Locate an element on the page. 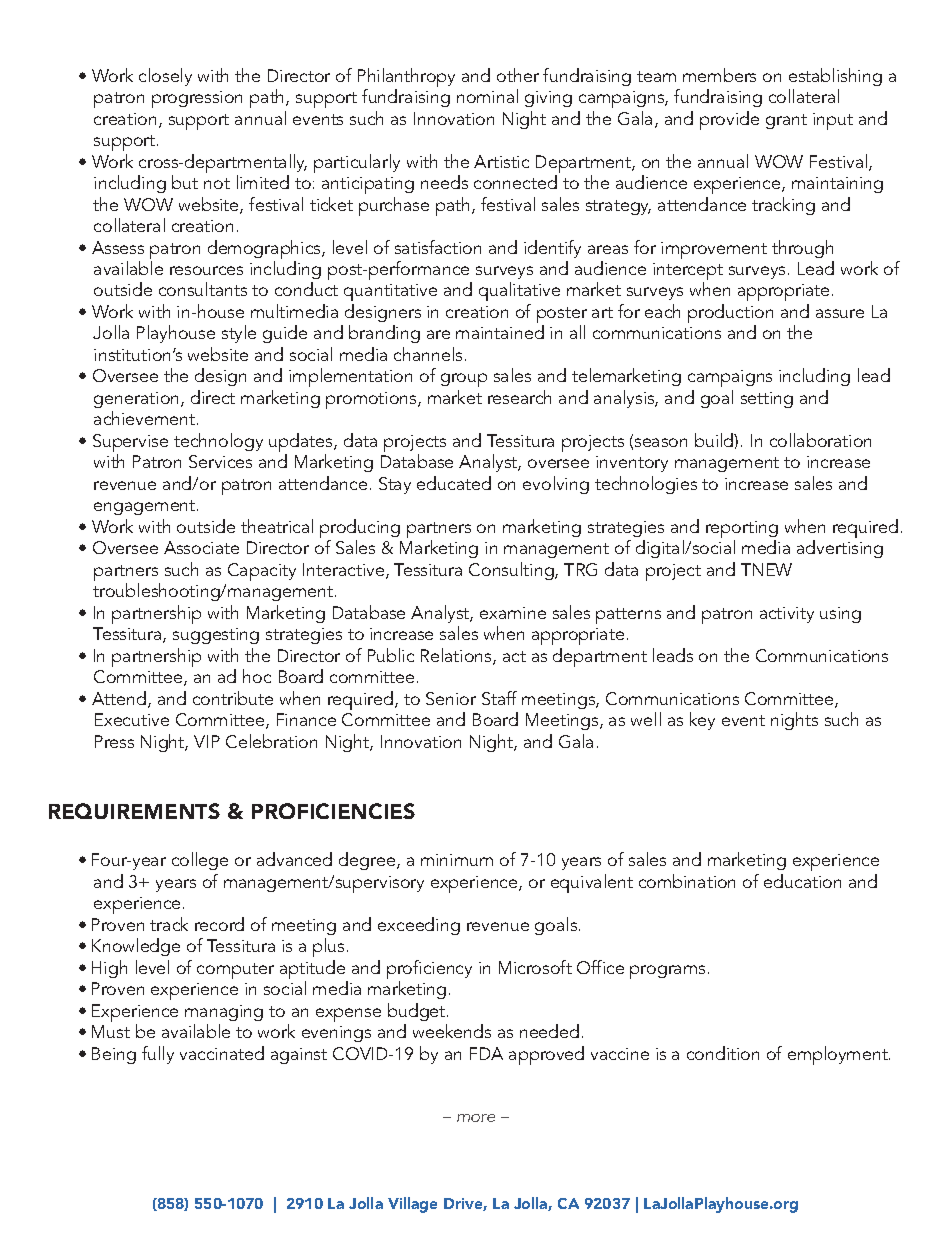  more is located at coordinates (476, 1118).
